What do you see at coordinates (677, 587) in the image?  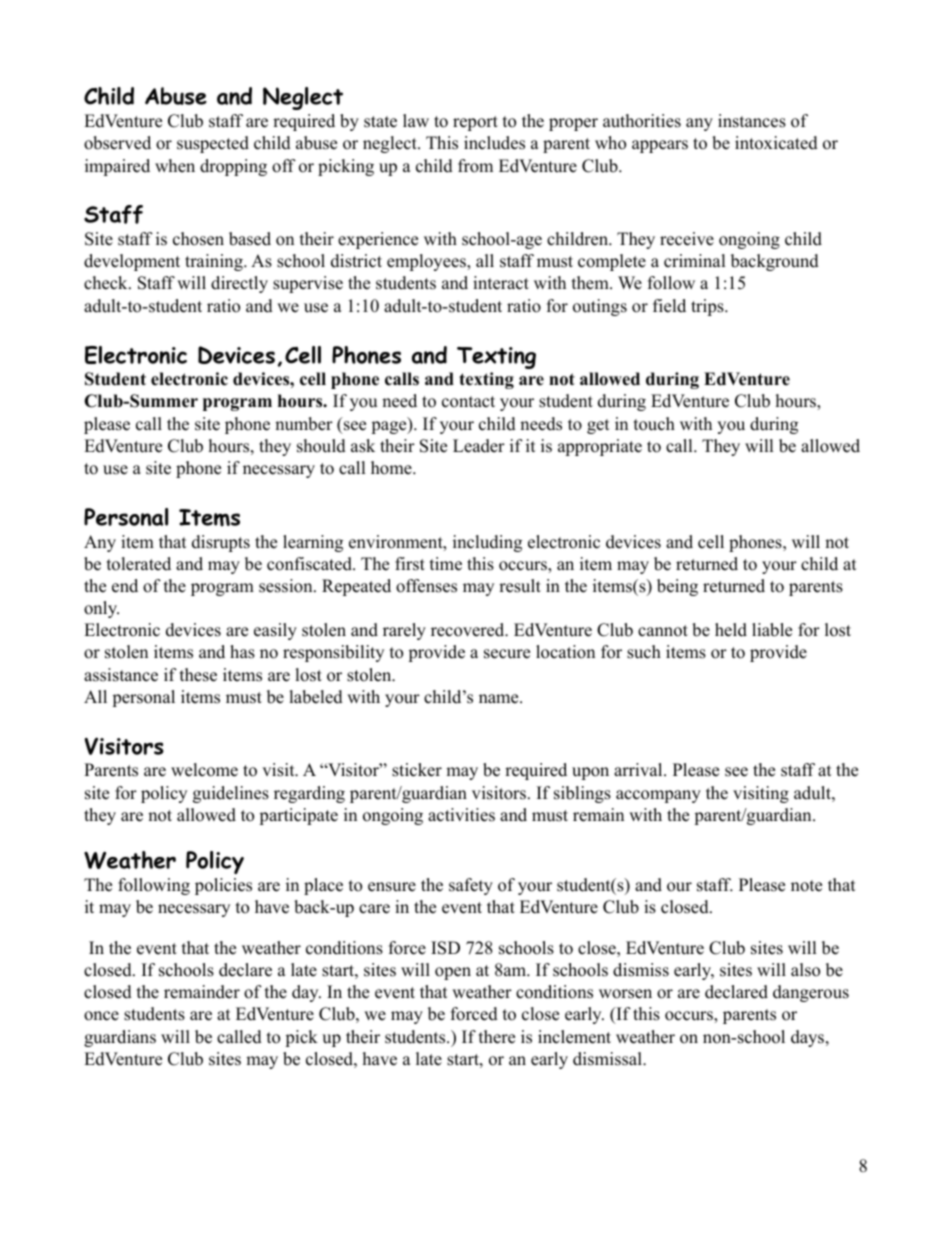 I see `being` at bounding box center [677, 587].
